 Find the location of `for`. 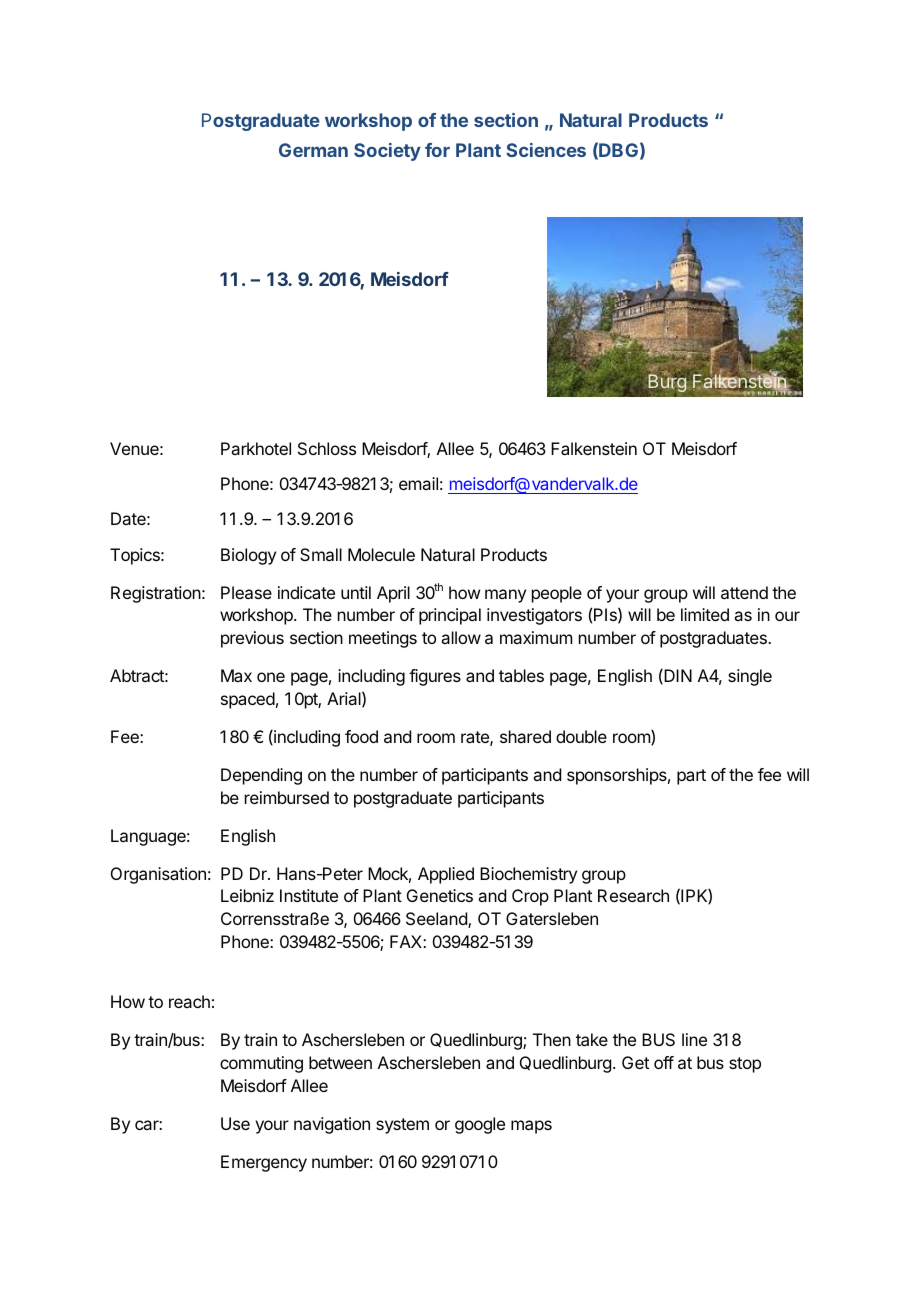

for is located at coordinates (437, 150).
